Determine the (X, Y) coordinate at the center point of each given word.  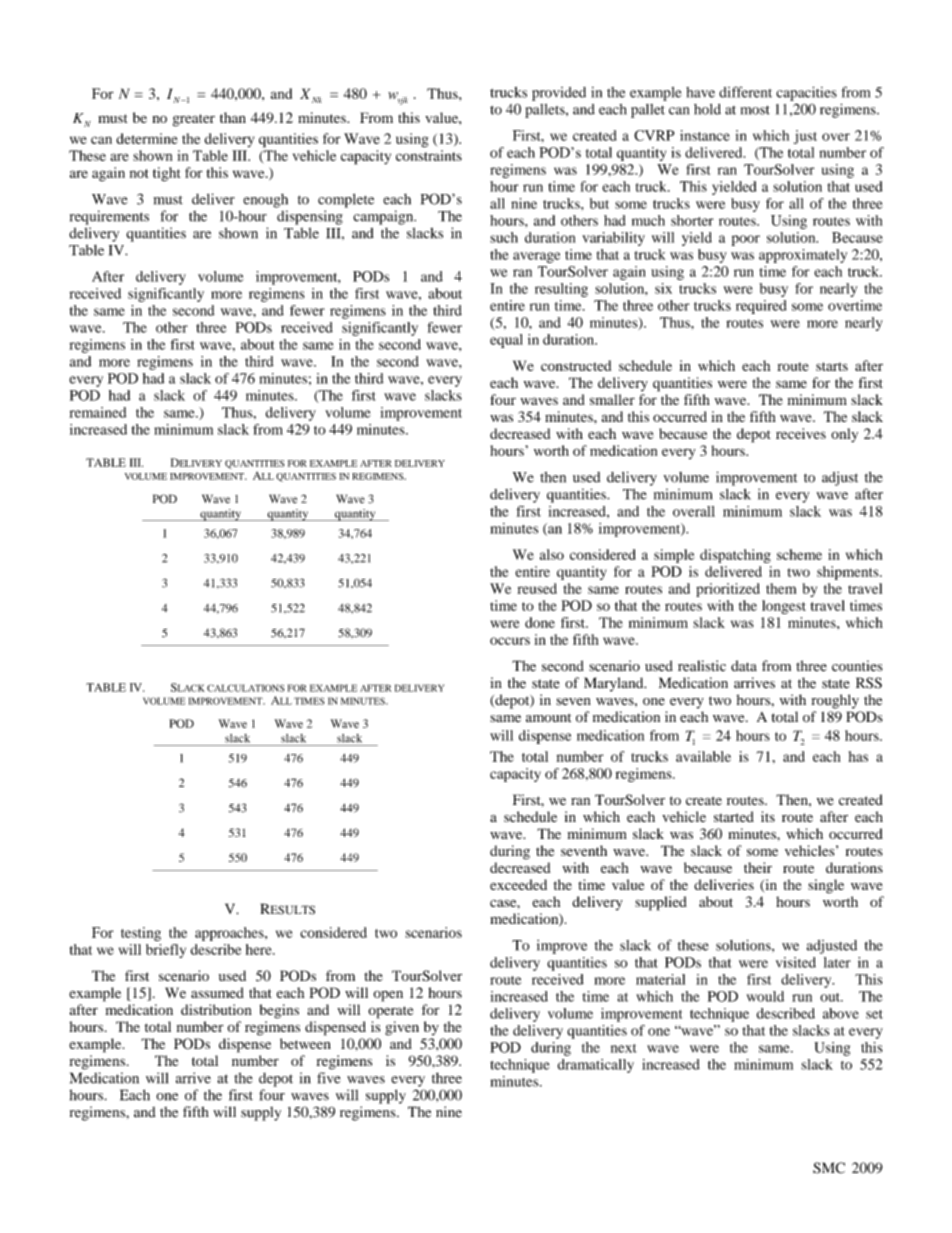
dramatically (596, 1066)
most (755, 110)
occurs (510, 641)
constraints (429, 155)
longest (784, 607)
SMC (829, 1168)
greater (194, 120)
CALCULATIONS (245, 688)
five (328, 1078)
